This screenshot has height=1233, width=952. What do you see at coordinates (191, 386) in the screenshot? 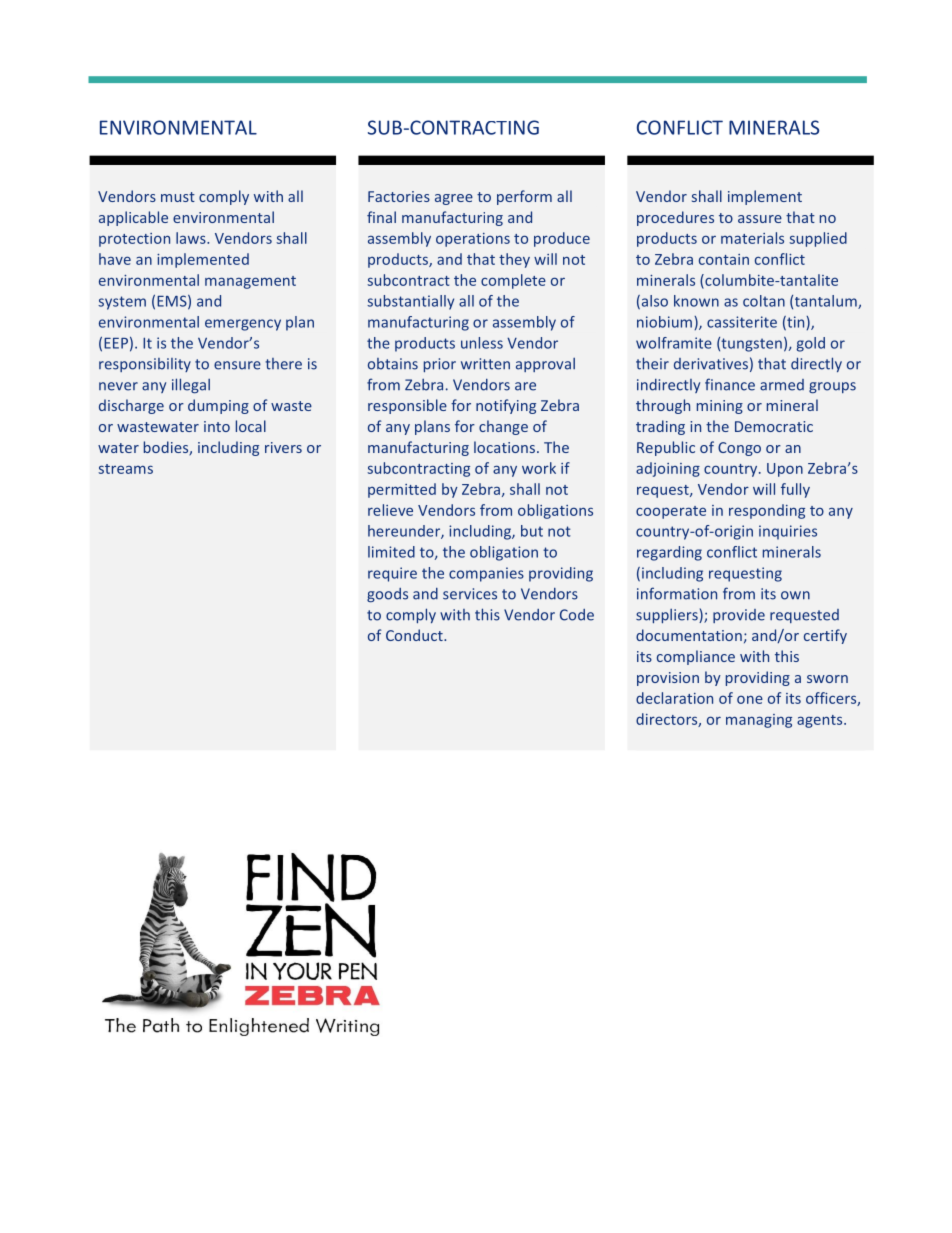
I see `illegal` at bounding box center [191, 386].
